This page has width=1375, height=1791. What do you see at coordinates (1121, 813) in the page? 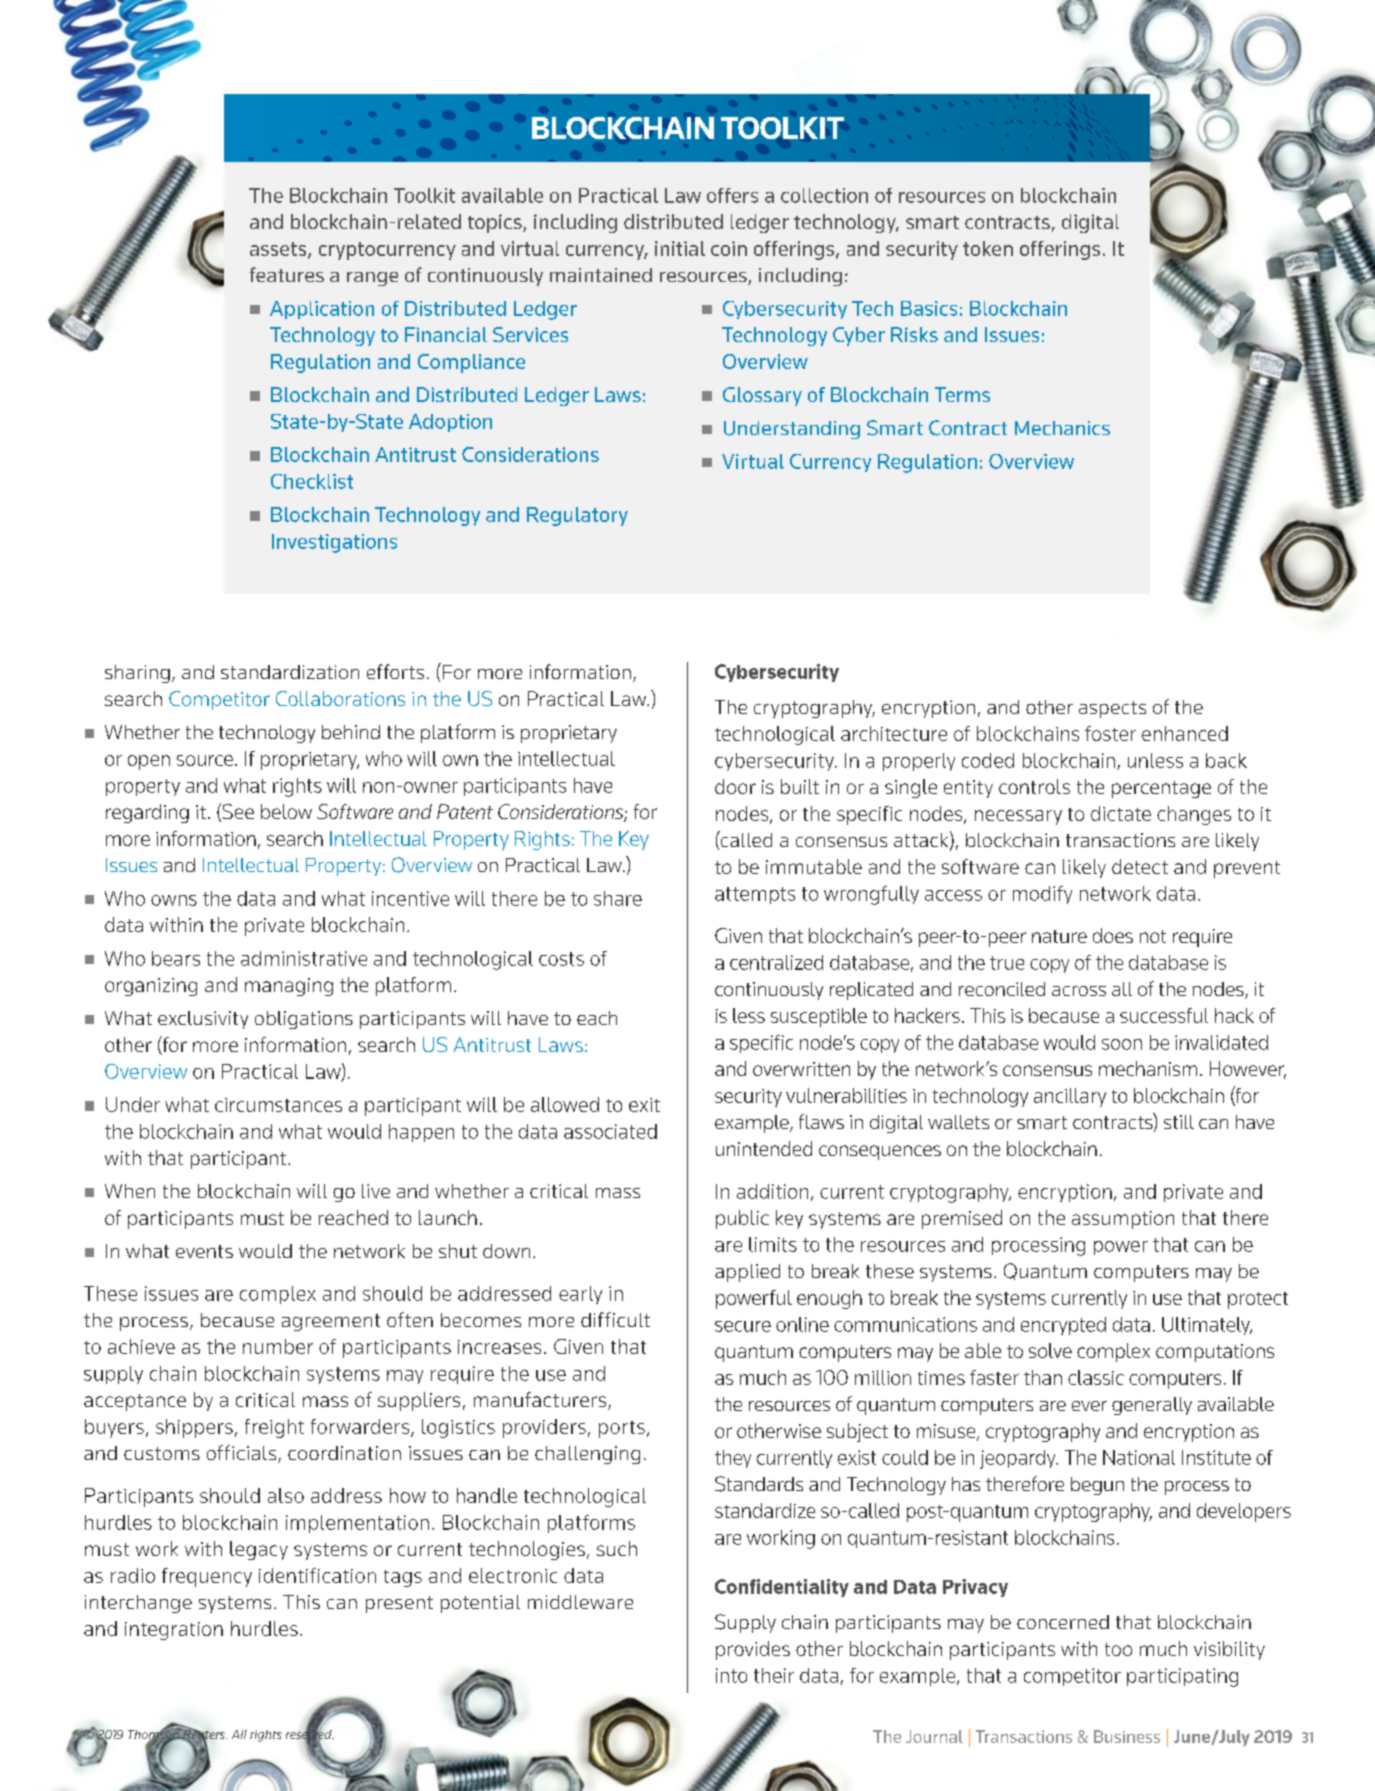
I see `dictate` at bounding box center [1121, 813].
